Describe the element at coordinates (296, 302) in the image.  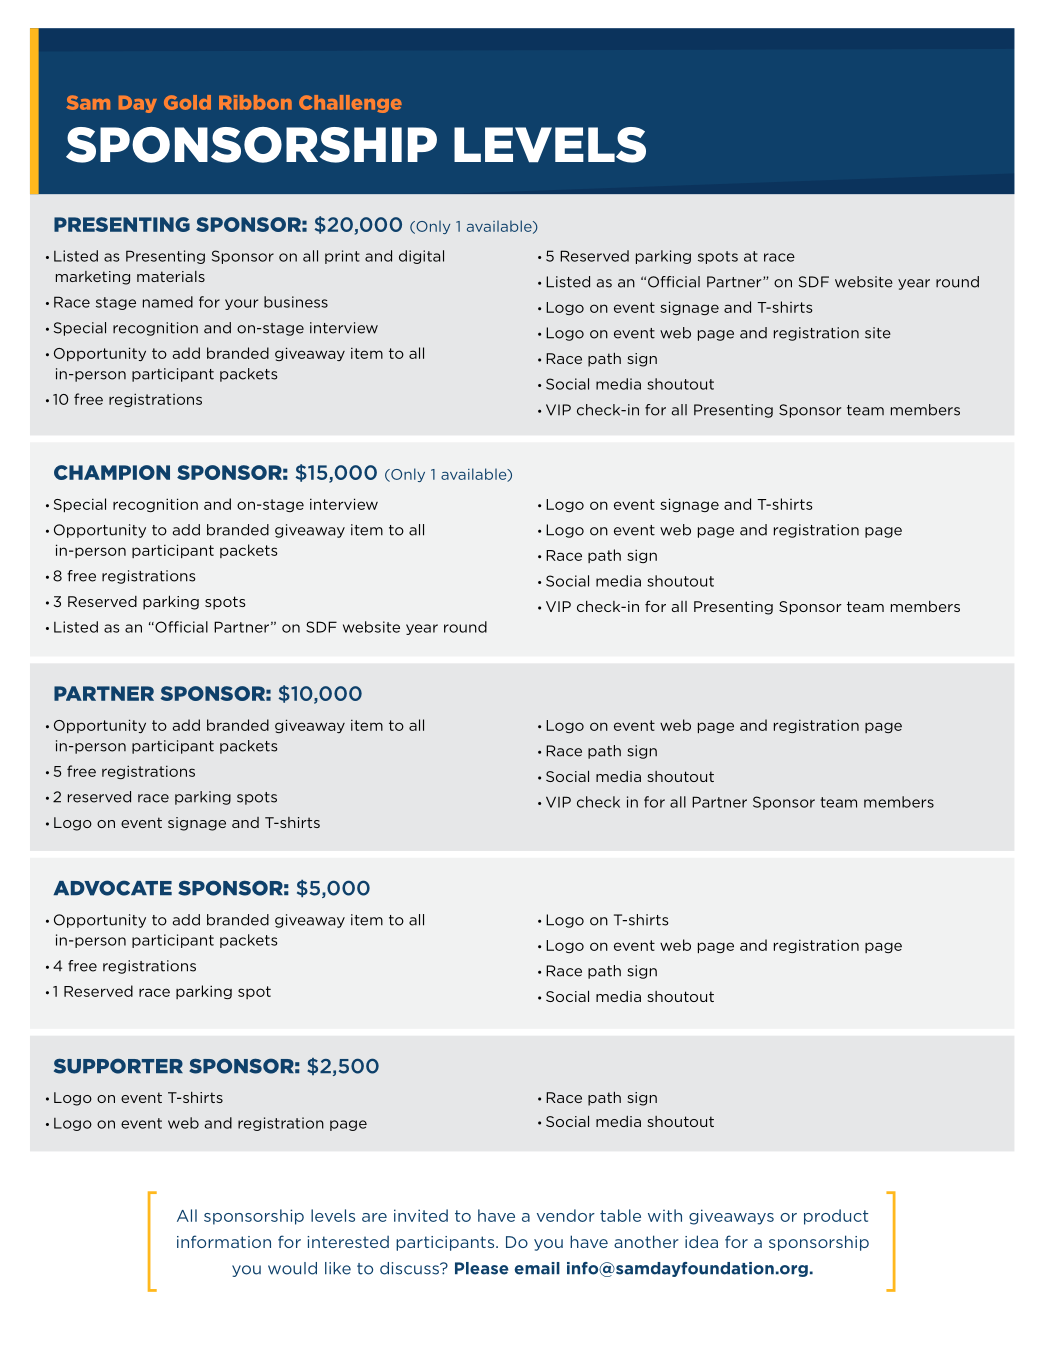
I see `business` at that location.
